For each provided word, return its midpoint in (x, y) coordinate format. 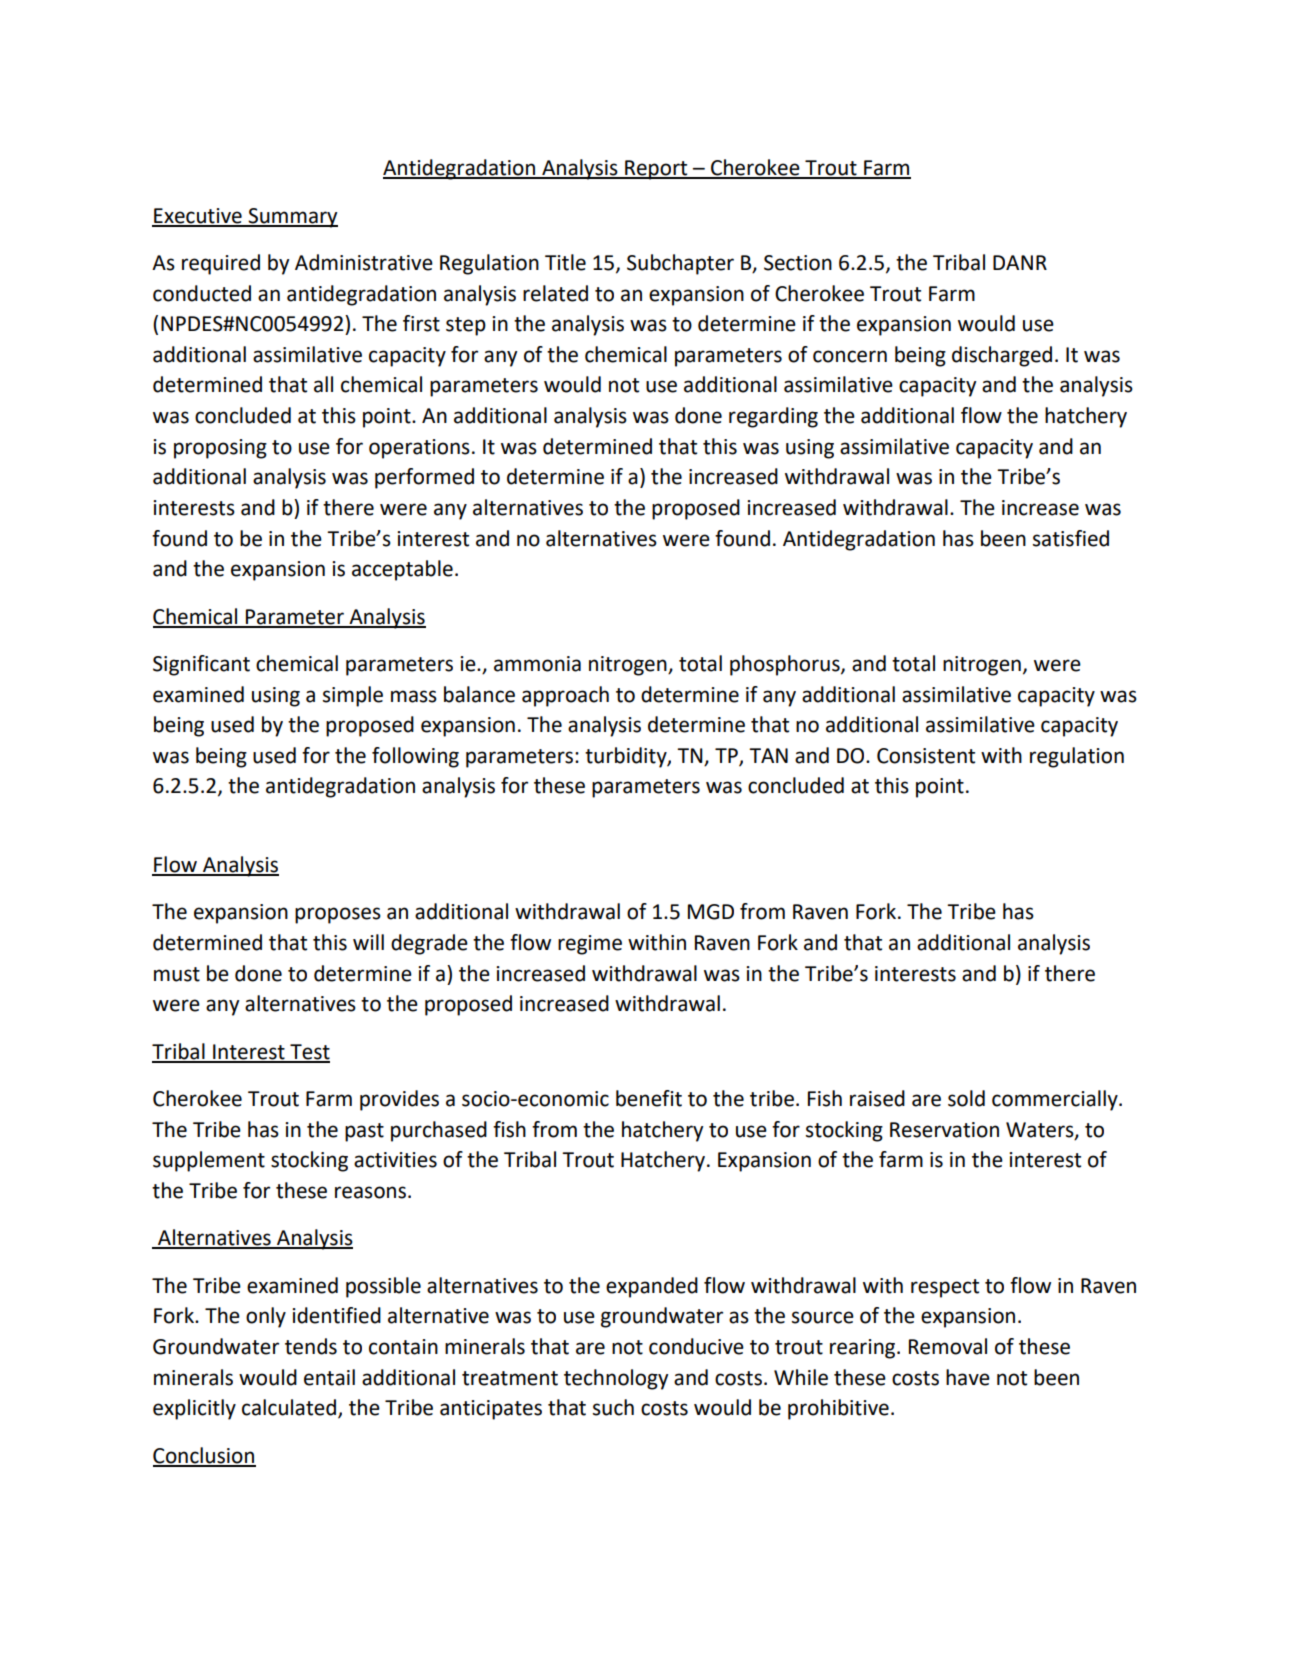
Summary (292, 218)
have (968, 1377)
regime (590, 945)
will (368, 942)
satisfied (1071, 538)
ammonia (537, 664)
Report (656, 170)
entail (329, 1377)
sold (966, 1098)
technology (616, 1379)
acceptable (402, 570)
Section (798, 263)
